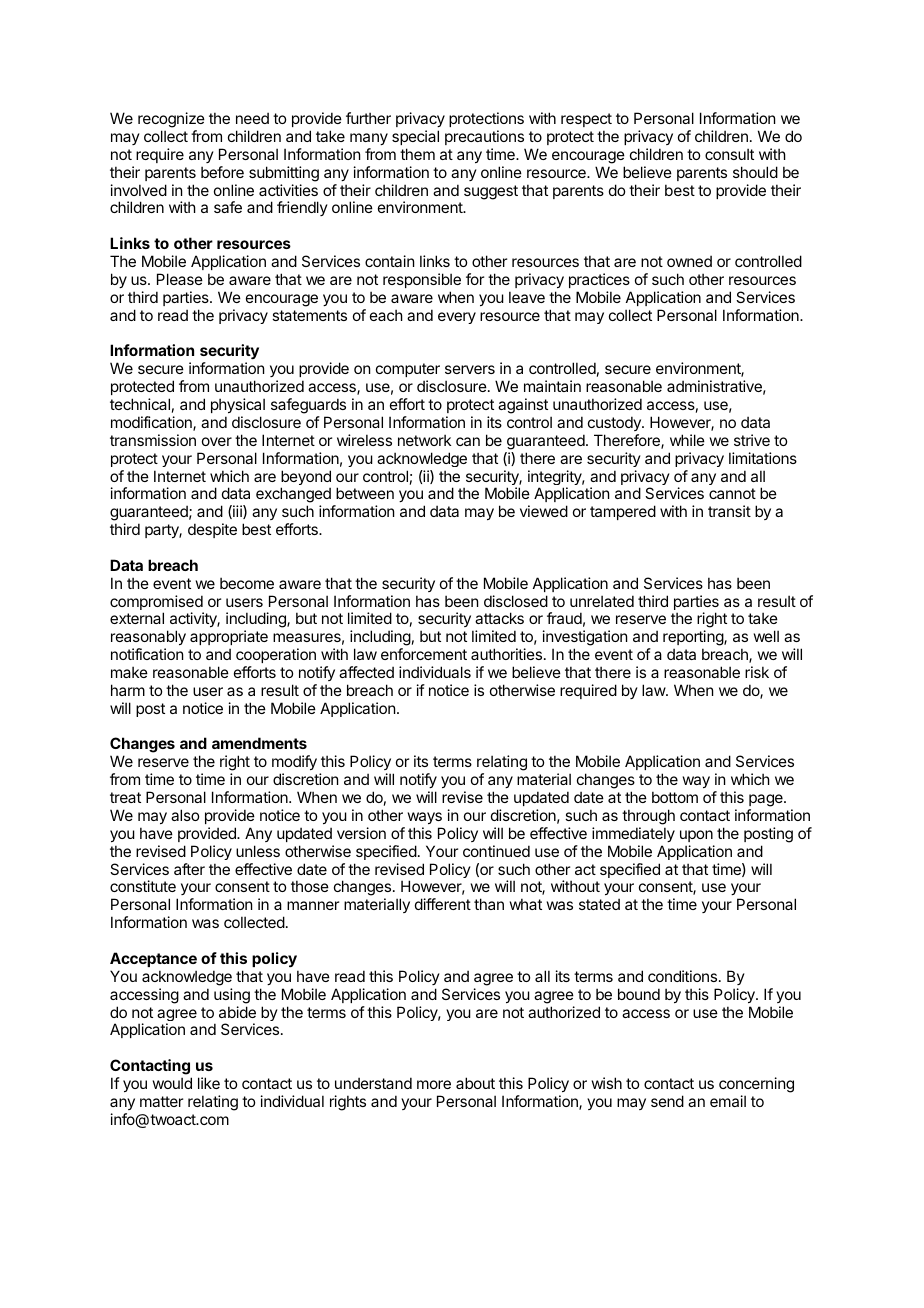 Image resolution: width=924 pixels, height=1308 pixels. What do you see at coordinates (209, 1083) in the screenshot?
I see `like` at bounding box center [209, 1083].
